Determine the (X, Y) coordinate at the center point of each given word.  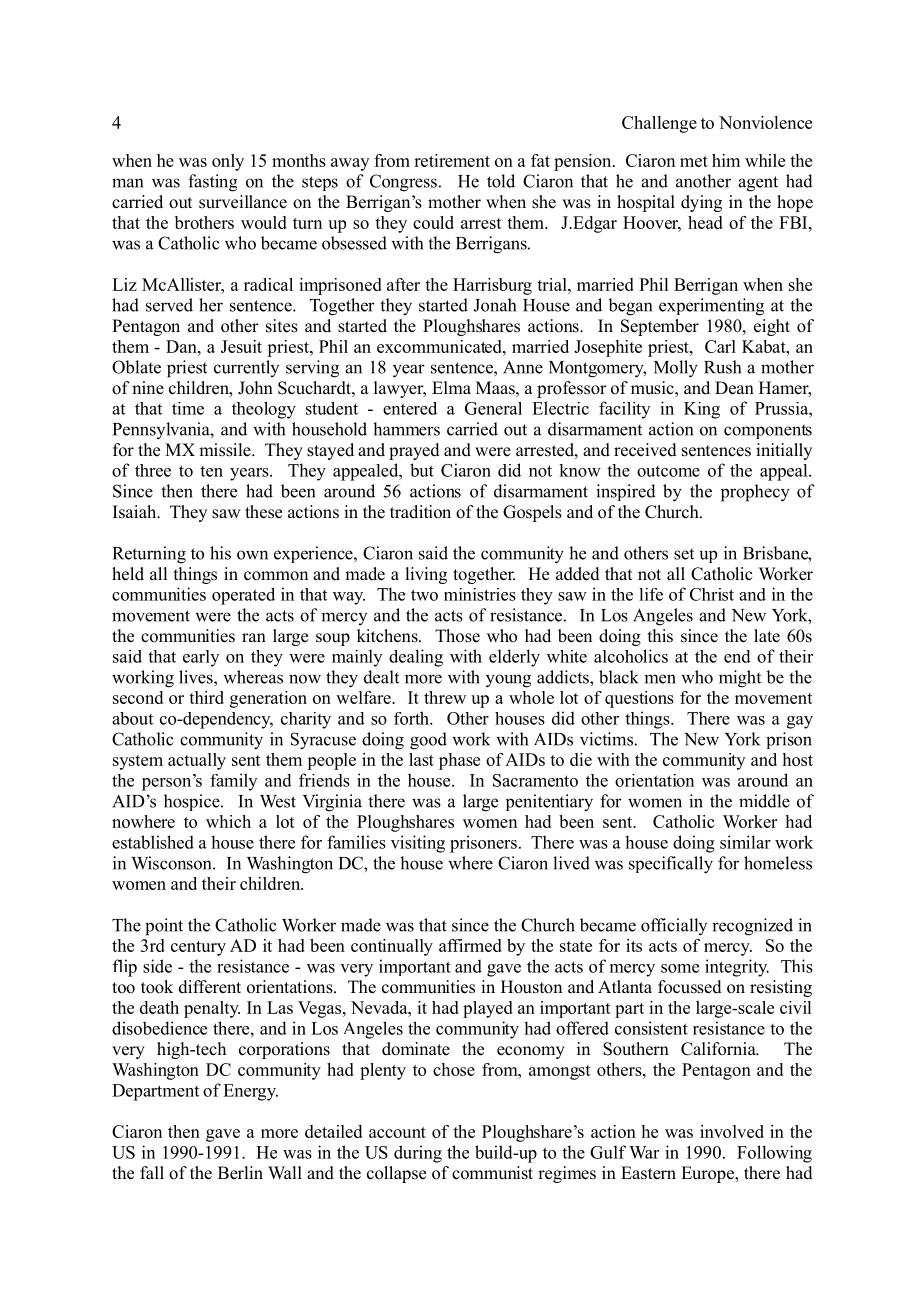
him (726, 160)
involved (732, 1131)
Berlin (240, 1173)
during (418, 1154)
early (201, 658)
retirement (452, 160)
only (228, 162)
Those (457, 636)
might (740, 679)
